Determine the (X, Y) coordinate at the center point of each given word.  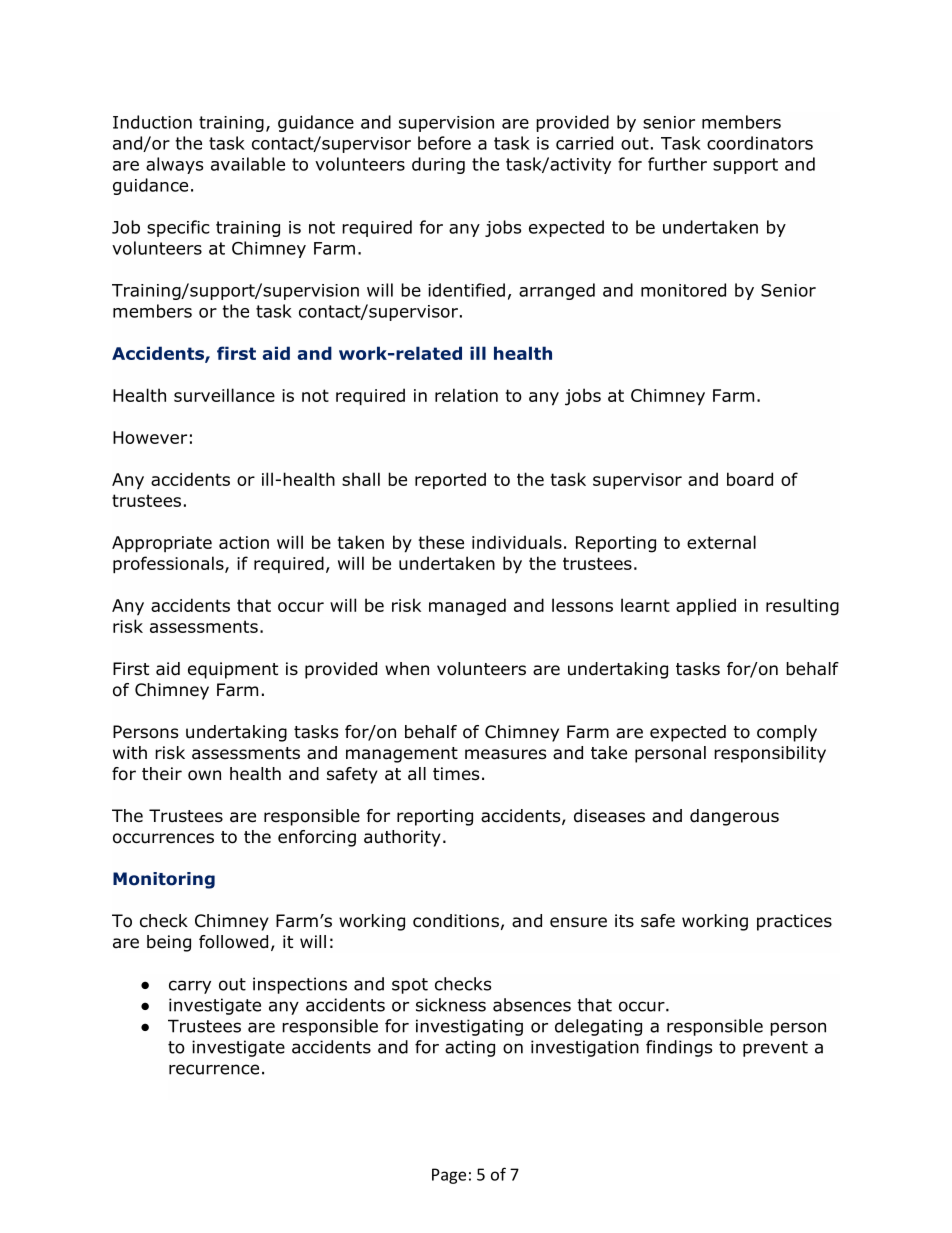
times (456, 774)
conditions (456, 921)
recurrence (214, 1069)
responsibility (770, 754)
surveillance (224, 395)
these (441, 542)
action (244, 542)
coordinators (760, 143)
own (204, 775)
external (721, 542)
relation (466, 395)
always (174, 165)
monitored (683, 290)
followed (233, 942)
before (444, 143)
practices (794, 922)
